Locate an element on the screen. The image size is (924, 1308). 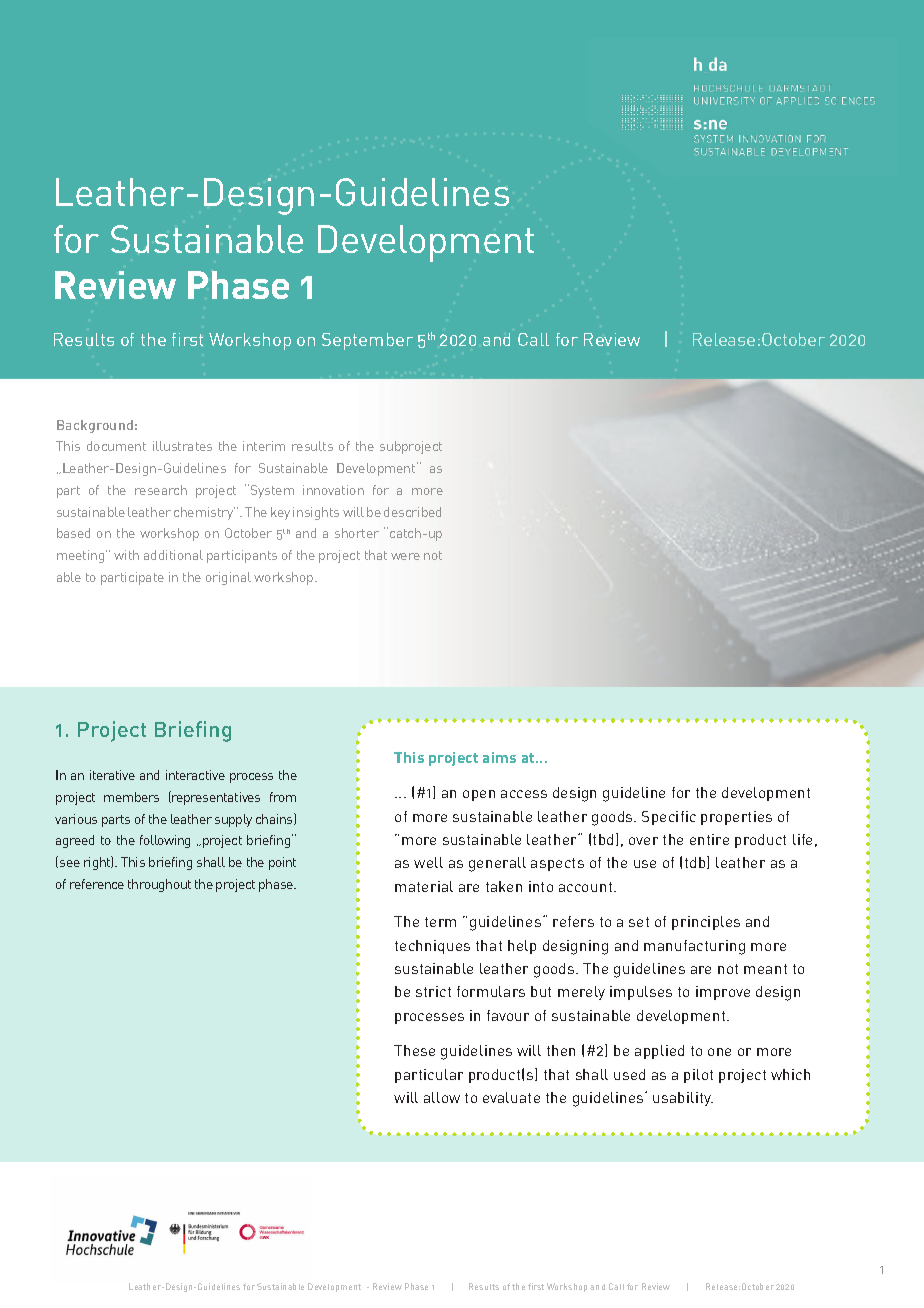
These is located at coordinates (414, 1050).
